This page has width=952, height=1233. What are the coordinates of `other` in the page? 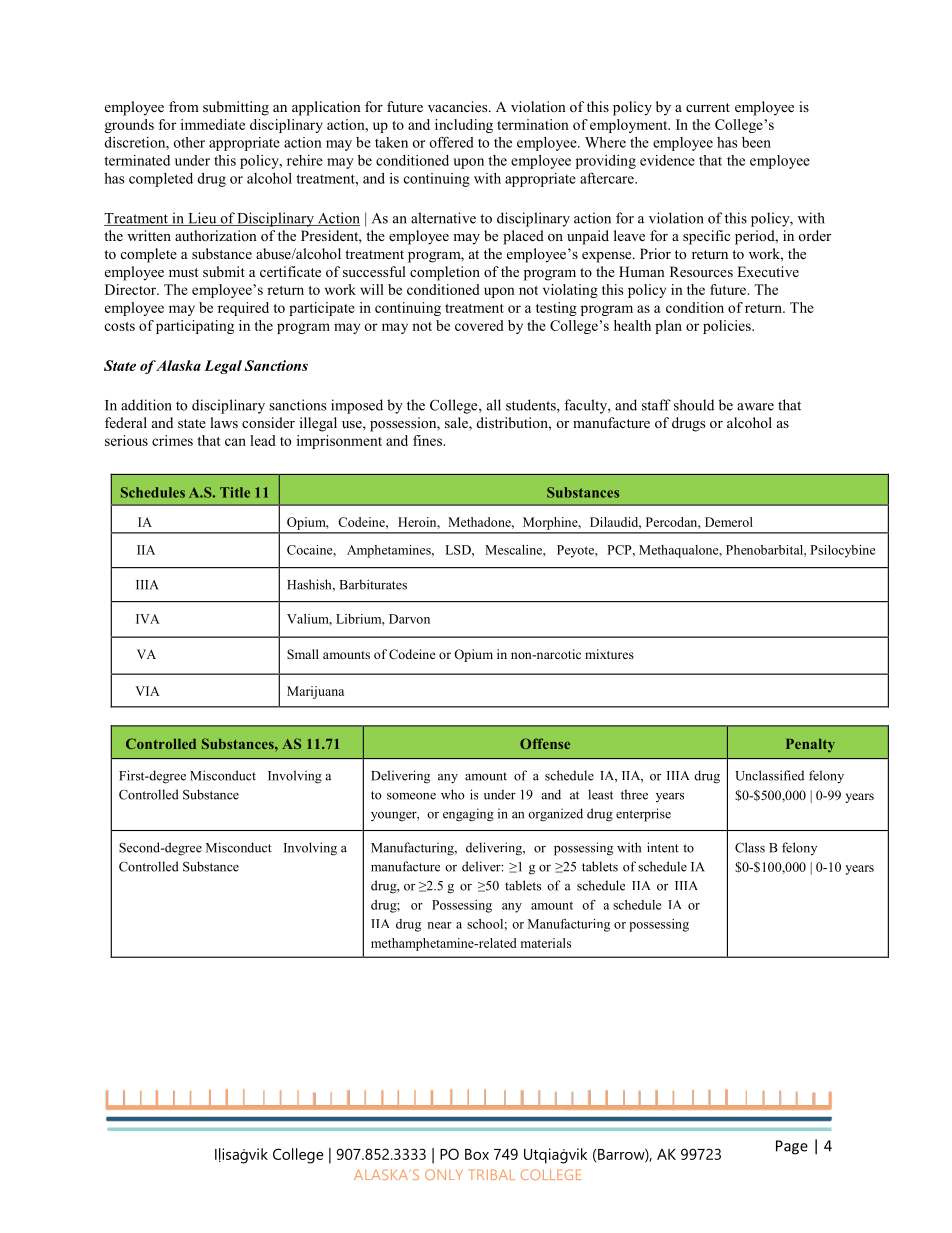 It's located at (189, 142).
